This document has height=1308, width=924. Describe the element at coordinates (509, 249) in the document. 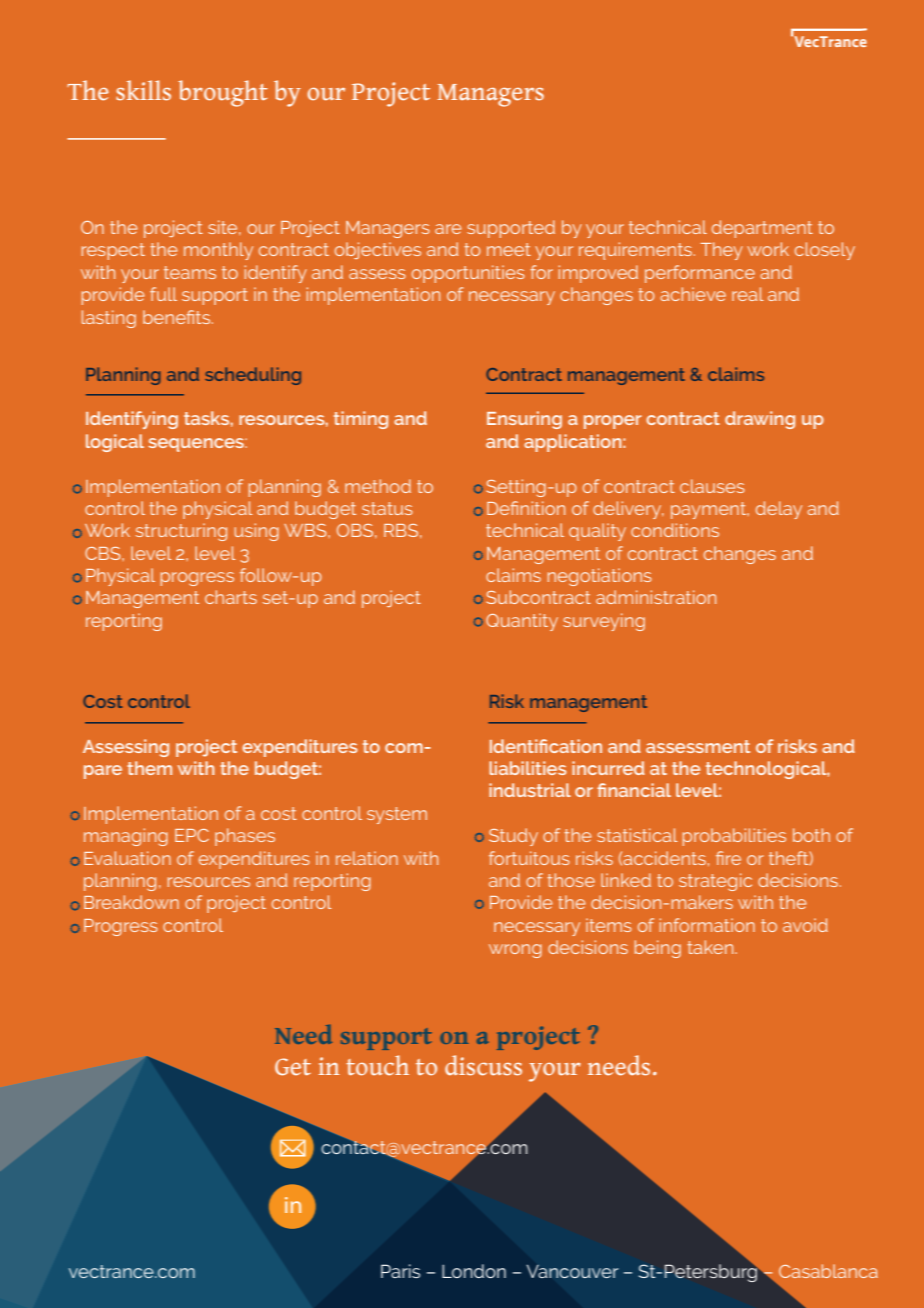

I see `meet` at that location.
